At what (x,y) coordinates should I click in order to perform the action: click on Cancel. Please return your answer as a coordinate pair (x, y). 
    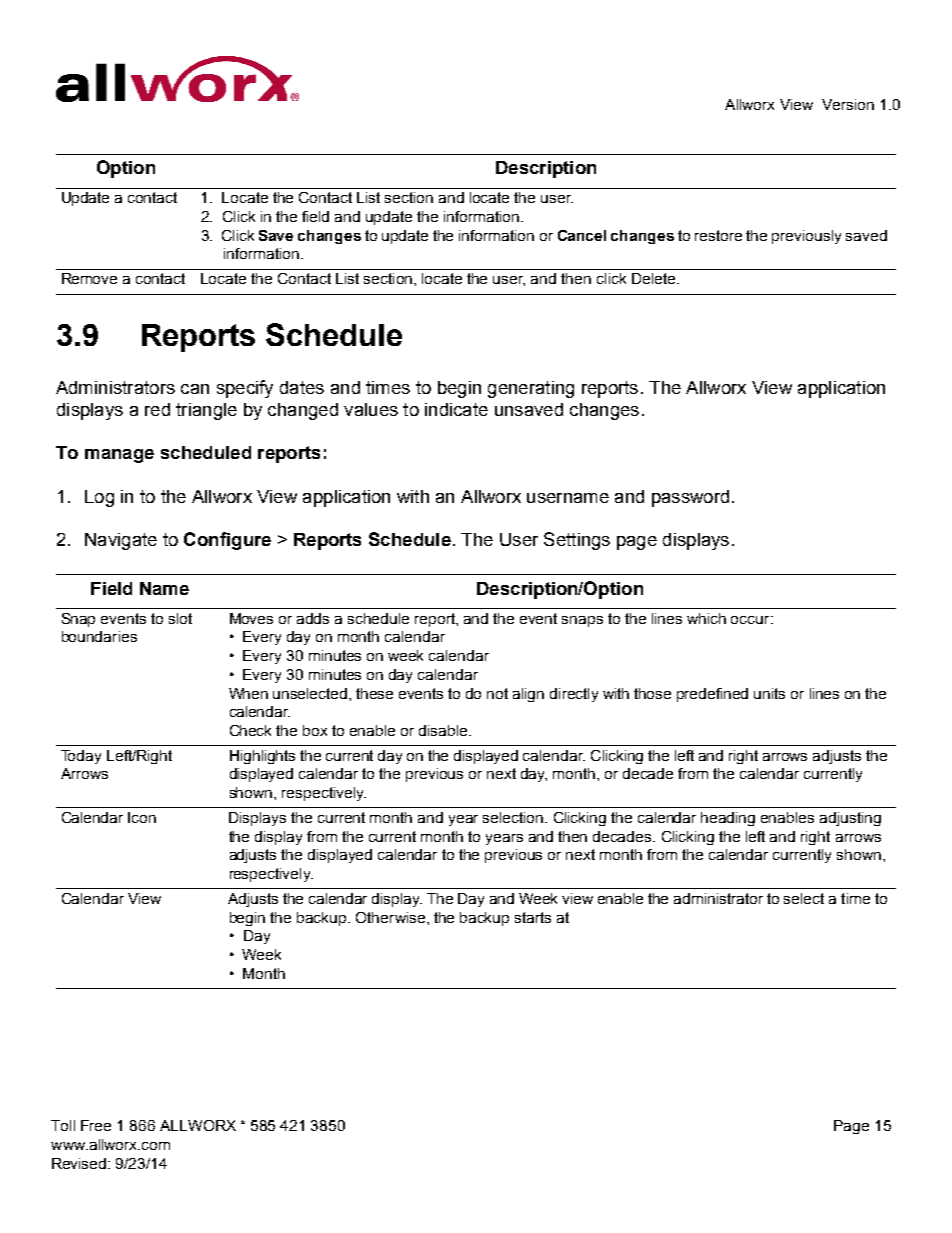
    Looking at the image, I should click on (582, 235).
